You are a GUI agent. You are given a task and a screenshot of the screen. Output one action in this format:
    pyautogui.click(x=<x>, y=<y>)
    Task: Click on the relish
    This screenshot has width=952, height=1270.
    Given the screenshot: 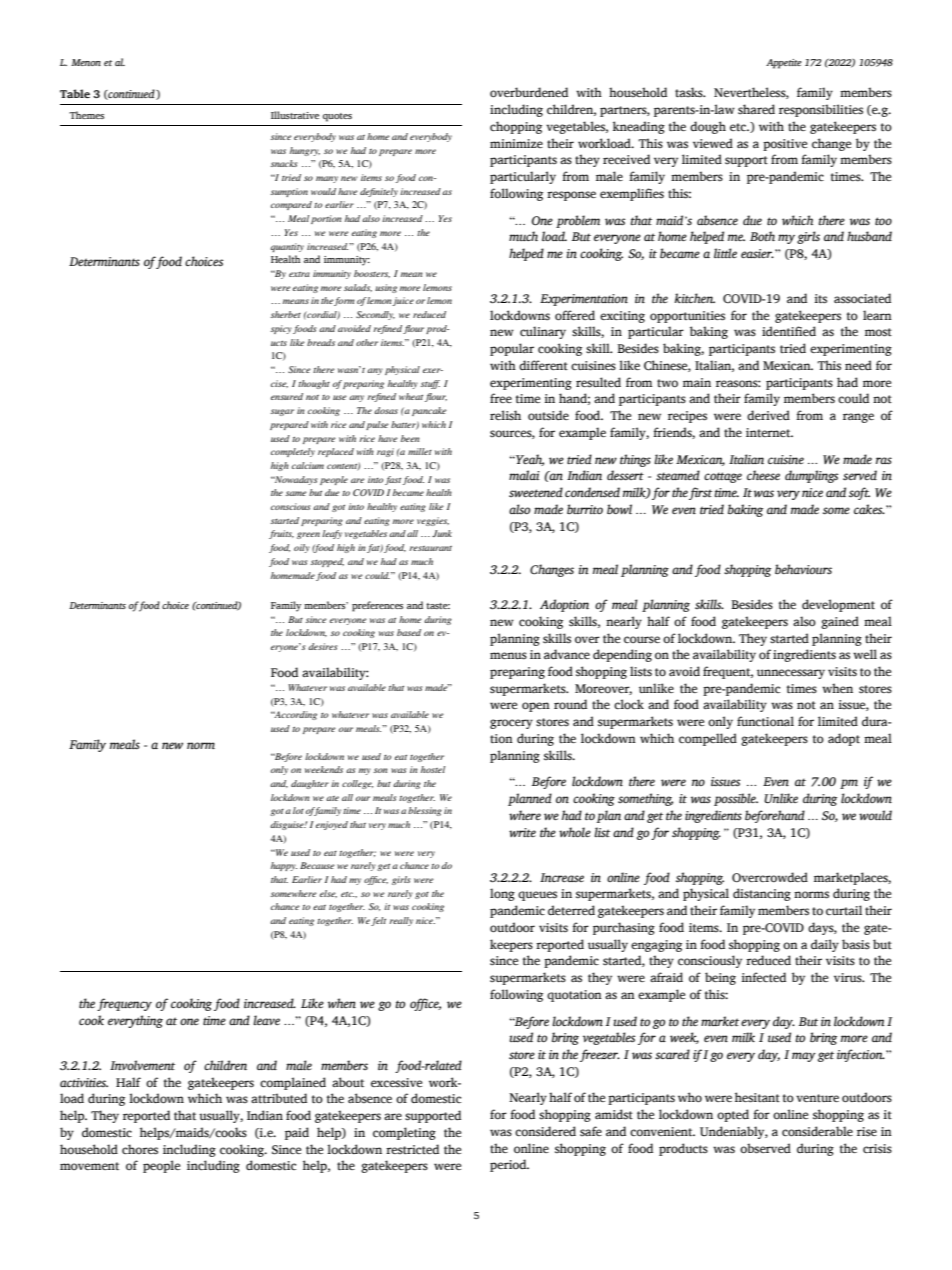 What is the action you would take?
    pyautogui.click(x=505, y=415)
